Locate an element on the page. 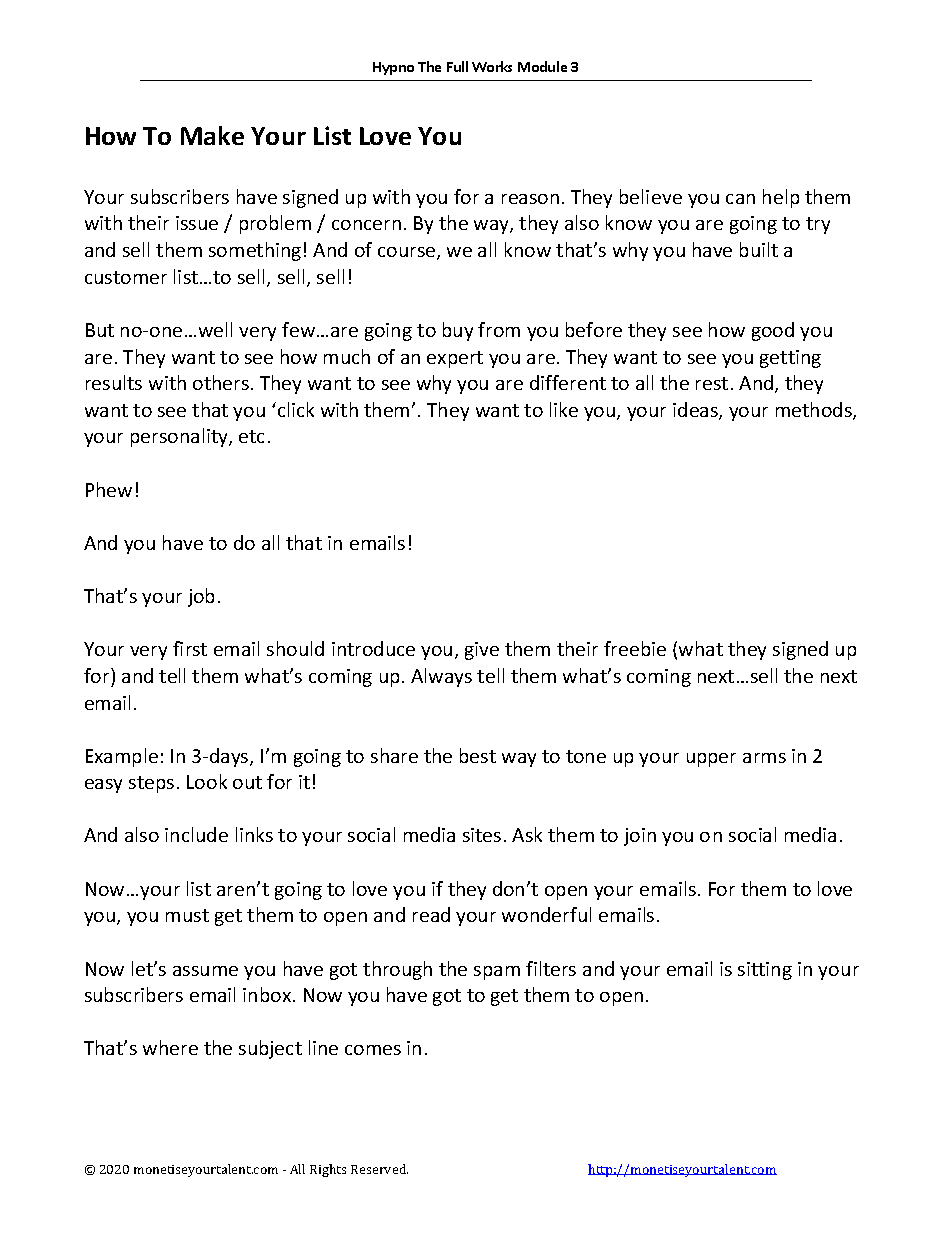  can is located at coordinates (740, 199).
